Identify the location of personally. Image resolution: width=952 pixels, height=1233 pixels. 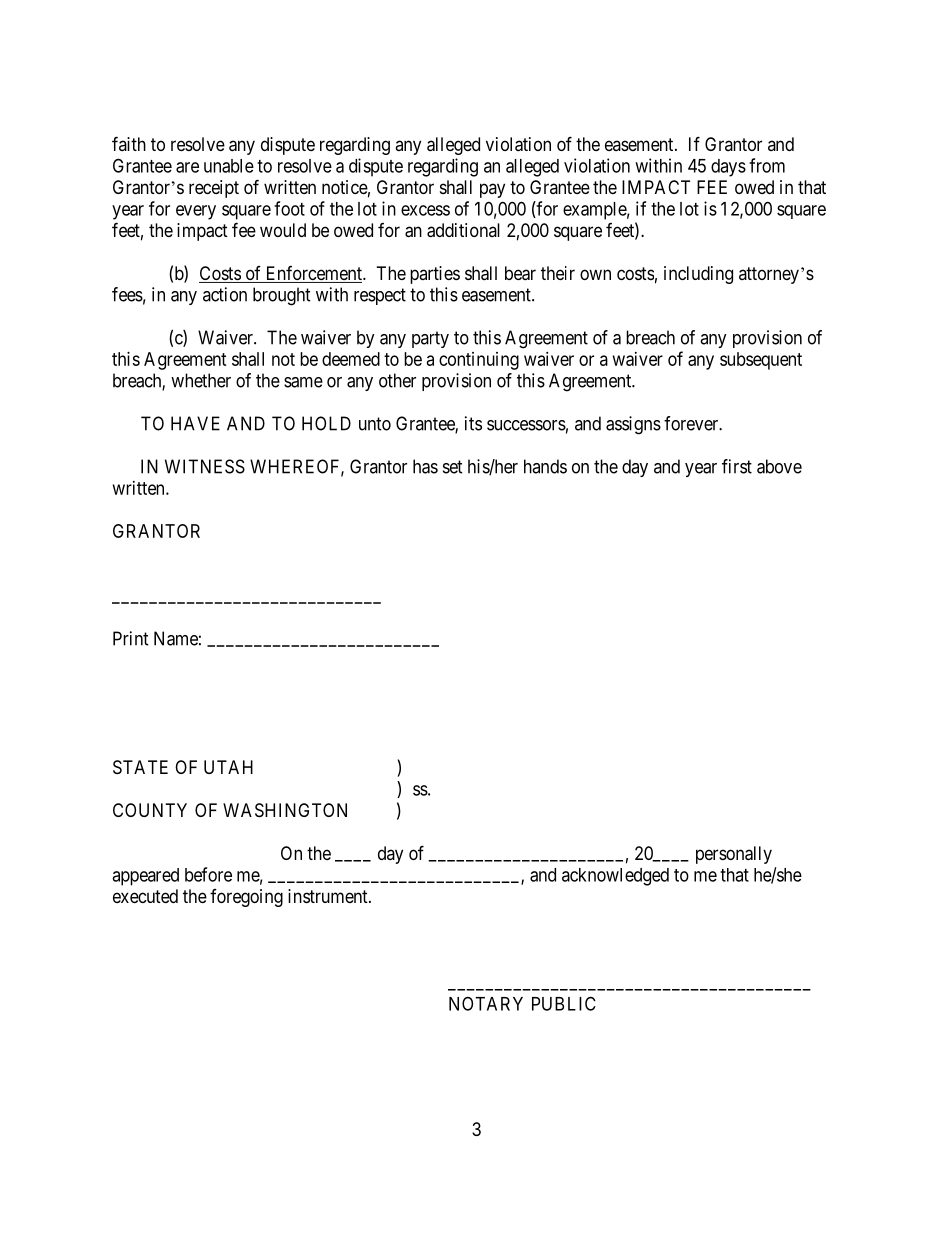
(734, 855).
